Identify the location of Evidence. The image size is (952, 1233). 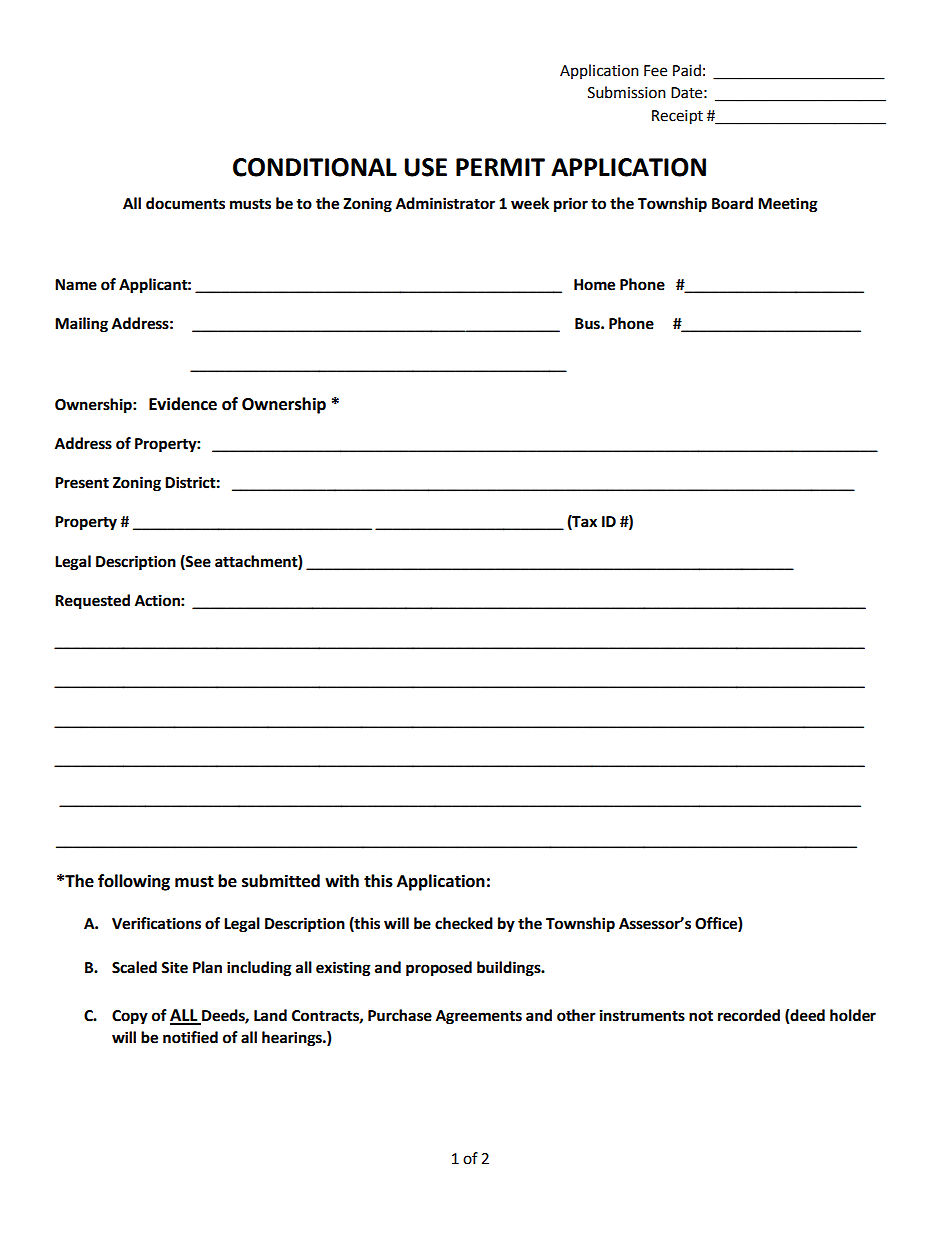
(183, 404).
